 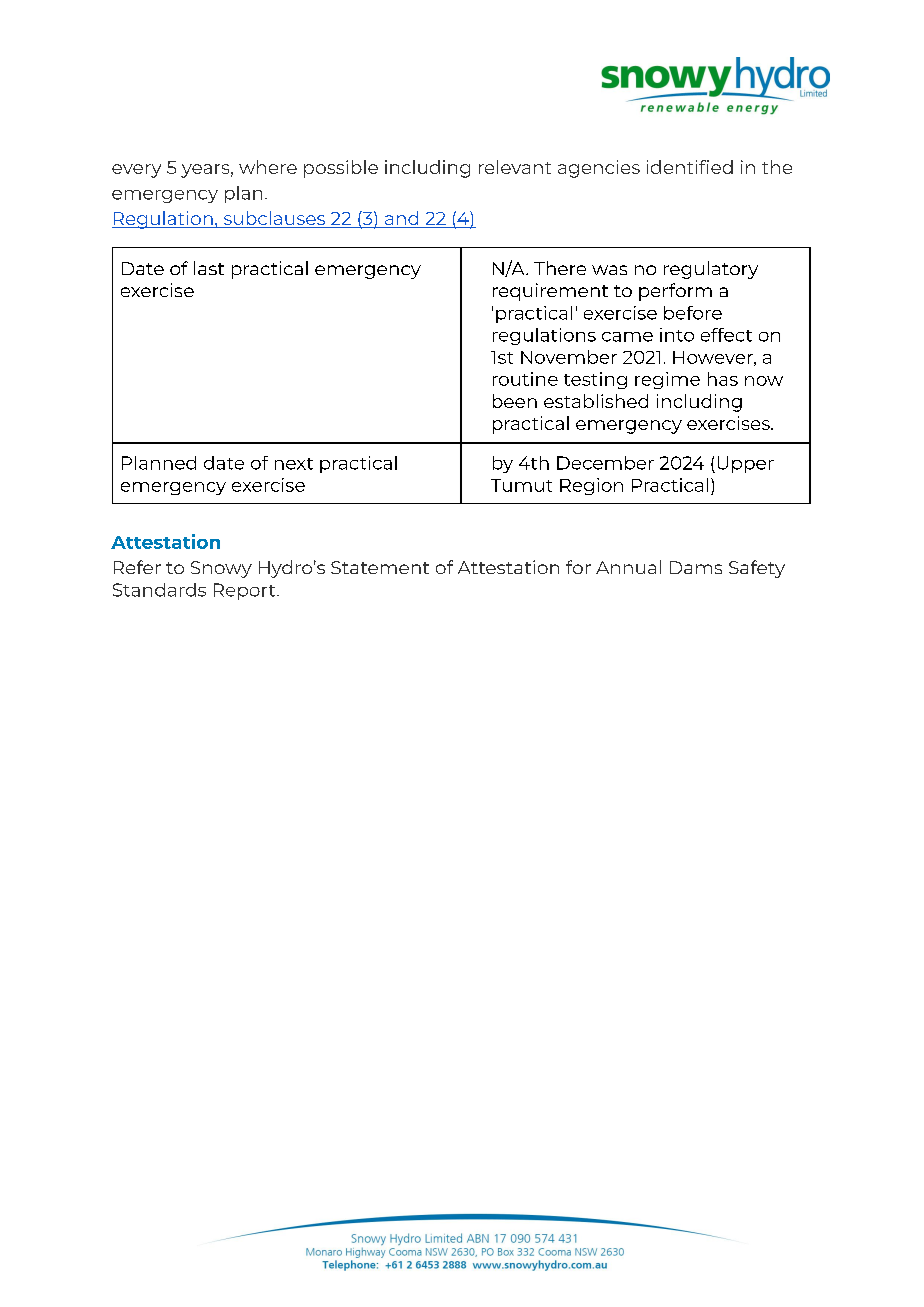 What do you see at coordinates (294, 464) in the screenshot?
I see `next` at bounding box center [294, 464].
